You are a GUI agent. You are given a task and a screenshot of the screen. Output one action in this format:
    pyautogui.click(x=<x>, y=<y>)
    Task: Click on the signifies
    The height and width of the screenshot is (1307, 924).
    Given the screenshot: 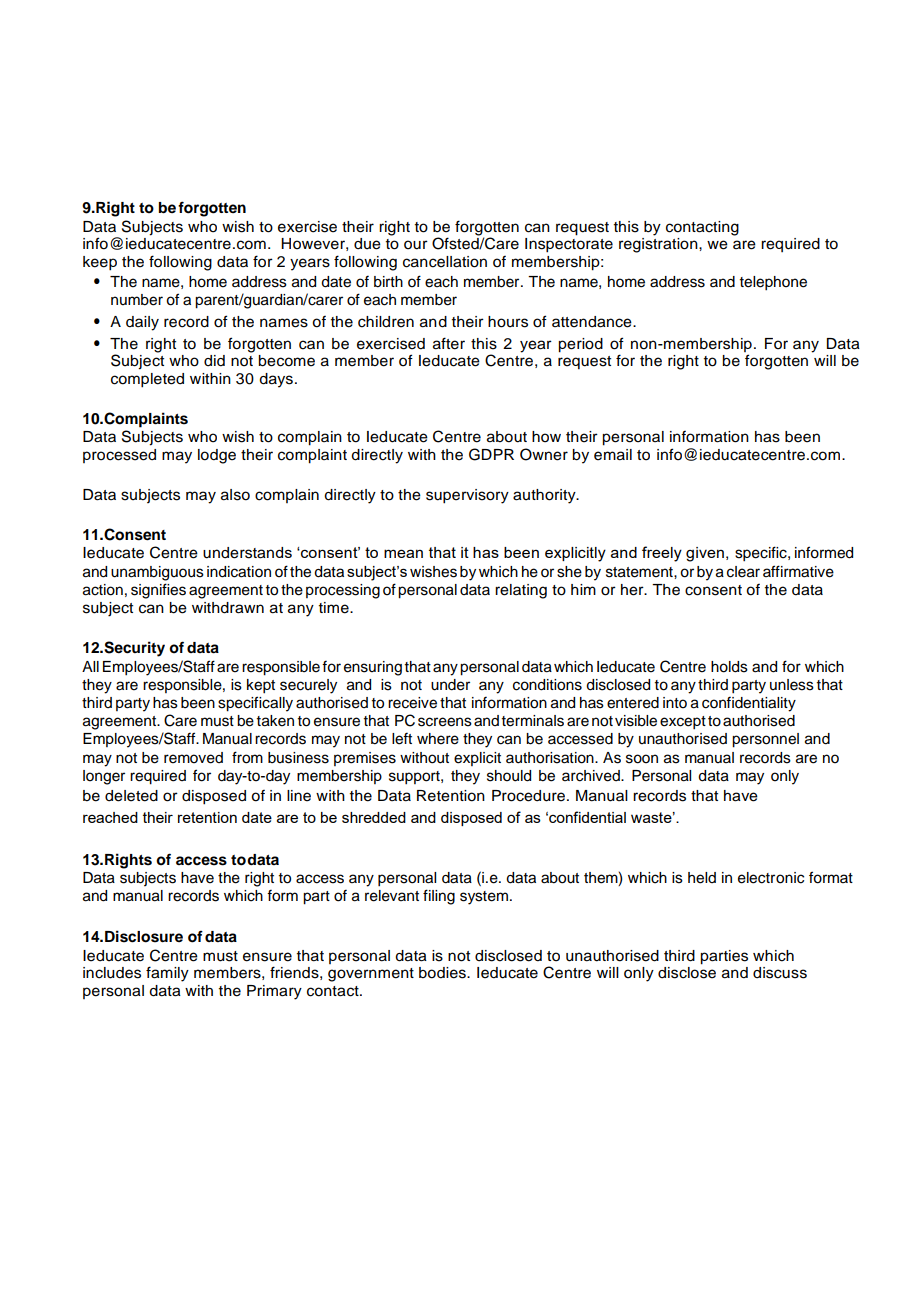 What is the action you would take?
    pyautogui.click(x=158, y=591)
